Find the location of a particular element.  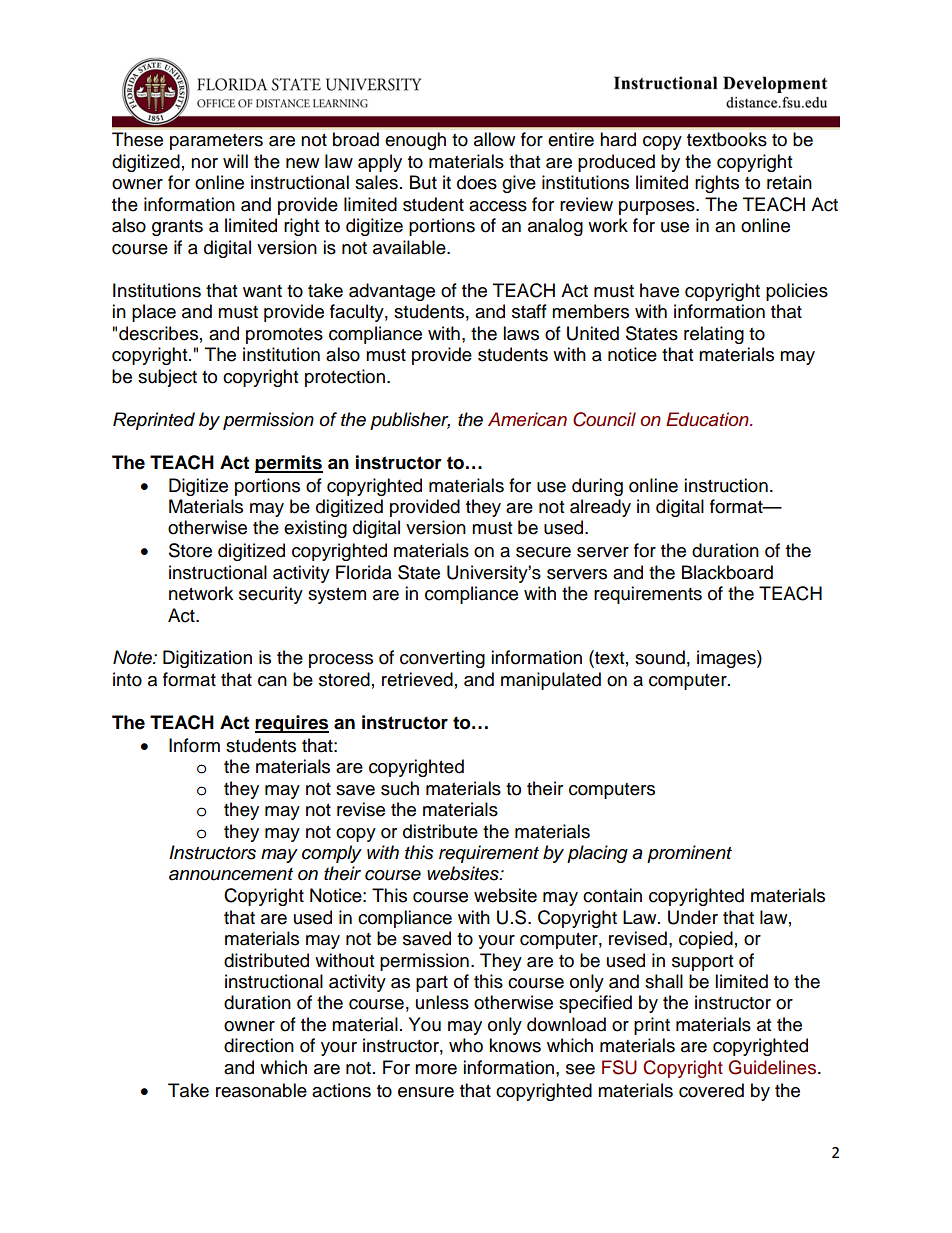

does is located at coordinates (477, 182).
